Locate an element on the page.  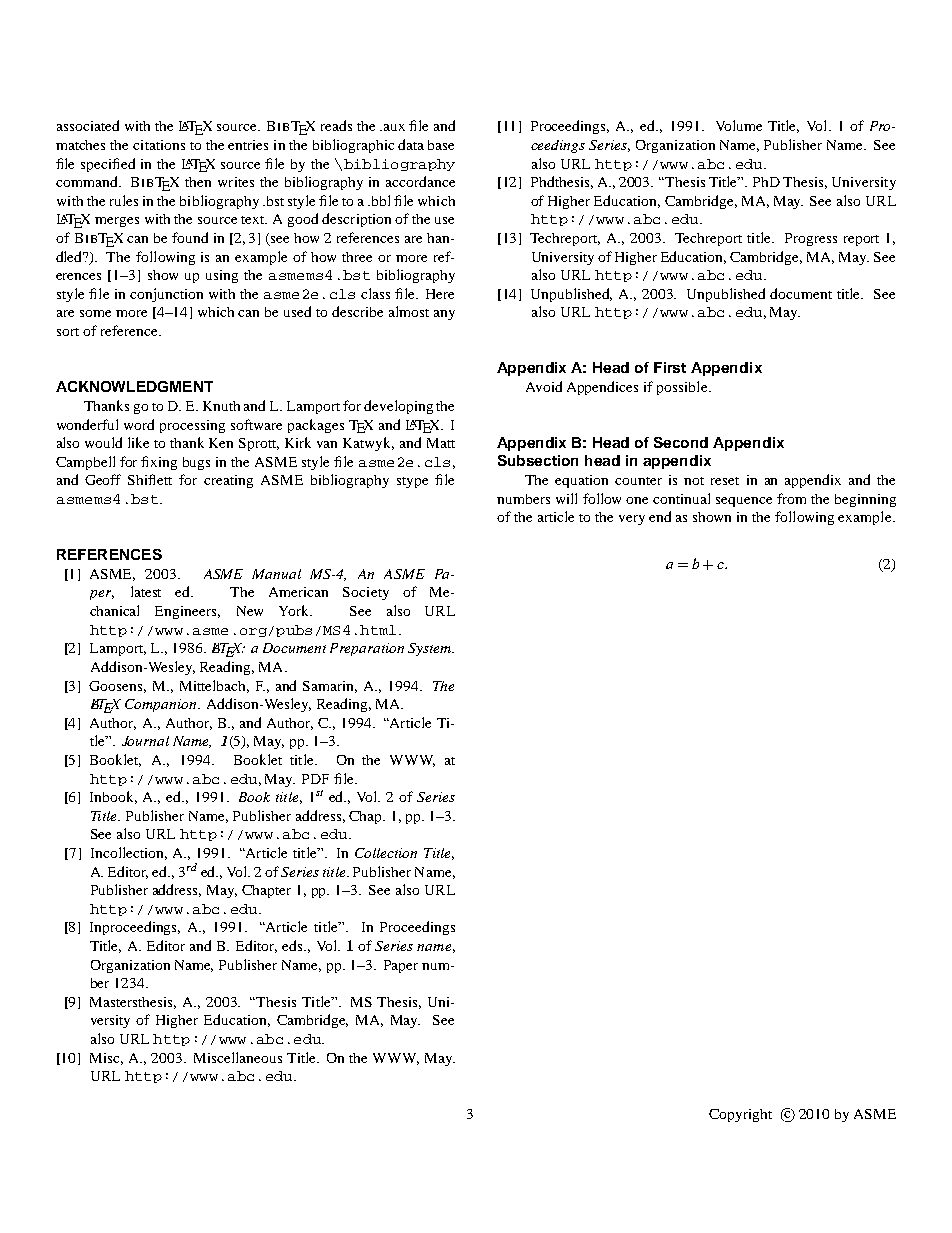
citations is located at coordinates (159, 145).
